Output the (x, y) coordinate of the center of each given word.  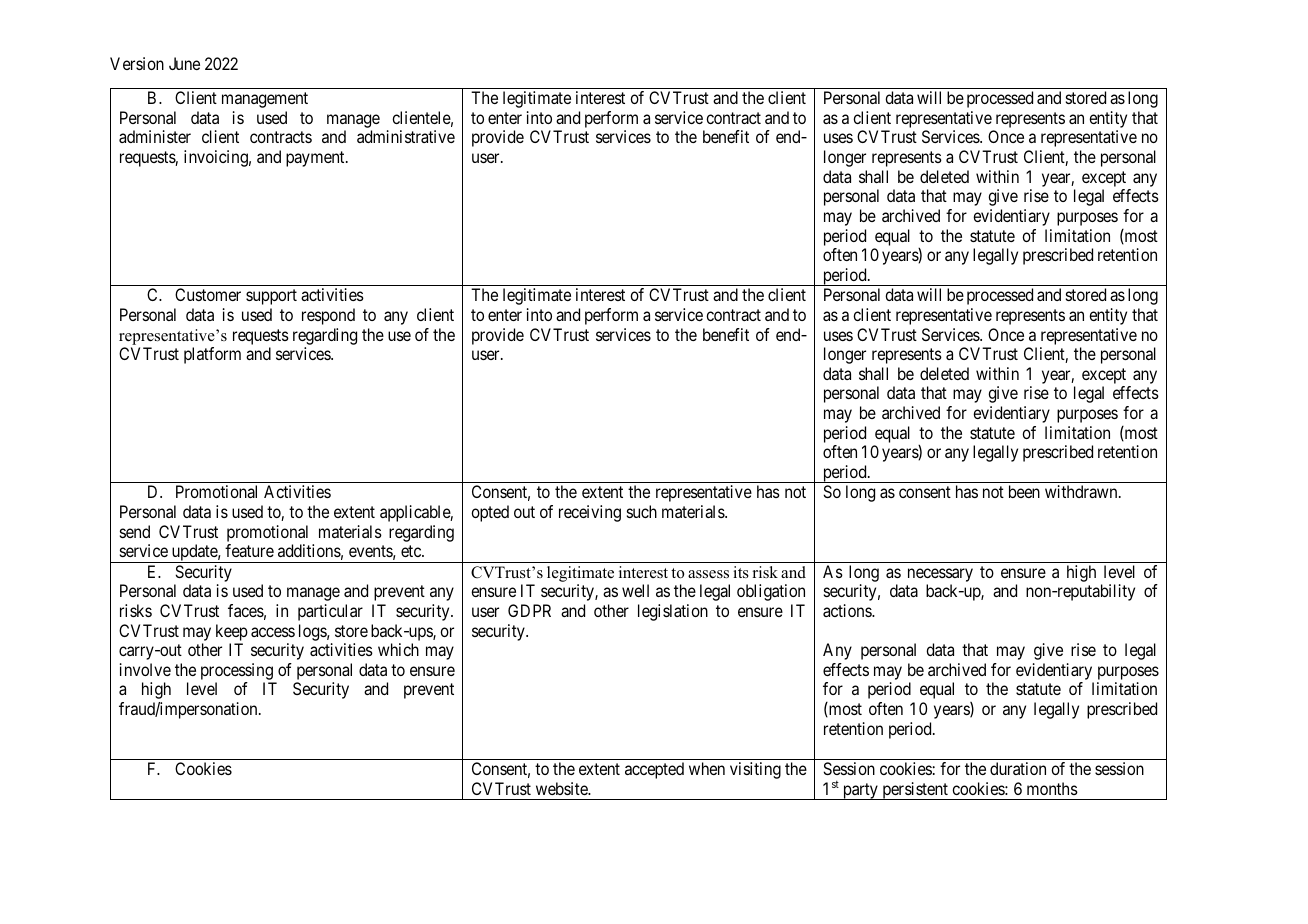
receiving (590, 513)
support (271, 297)
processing (238, 673)
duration (1018, 768)
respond (328, 316)
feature (249, 550)
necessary (940, 575)
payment (316, 159)
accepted (654, 770)
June (184, 63)
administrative (406, 136)
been (1024, 491)
